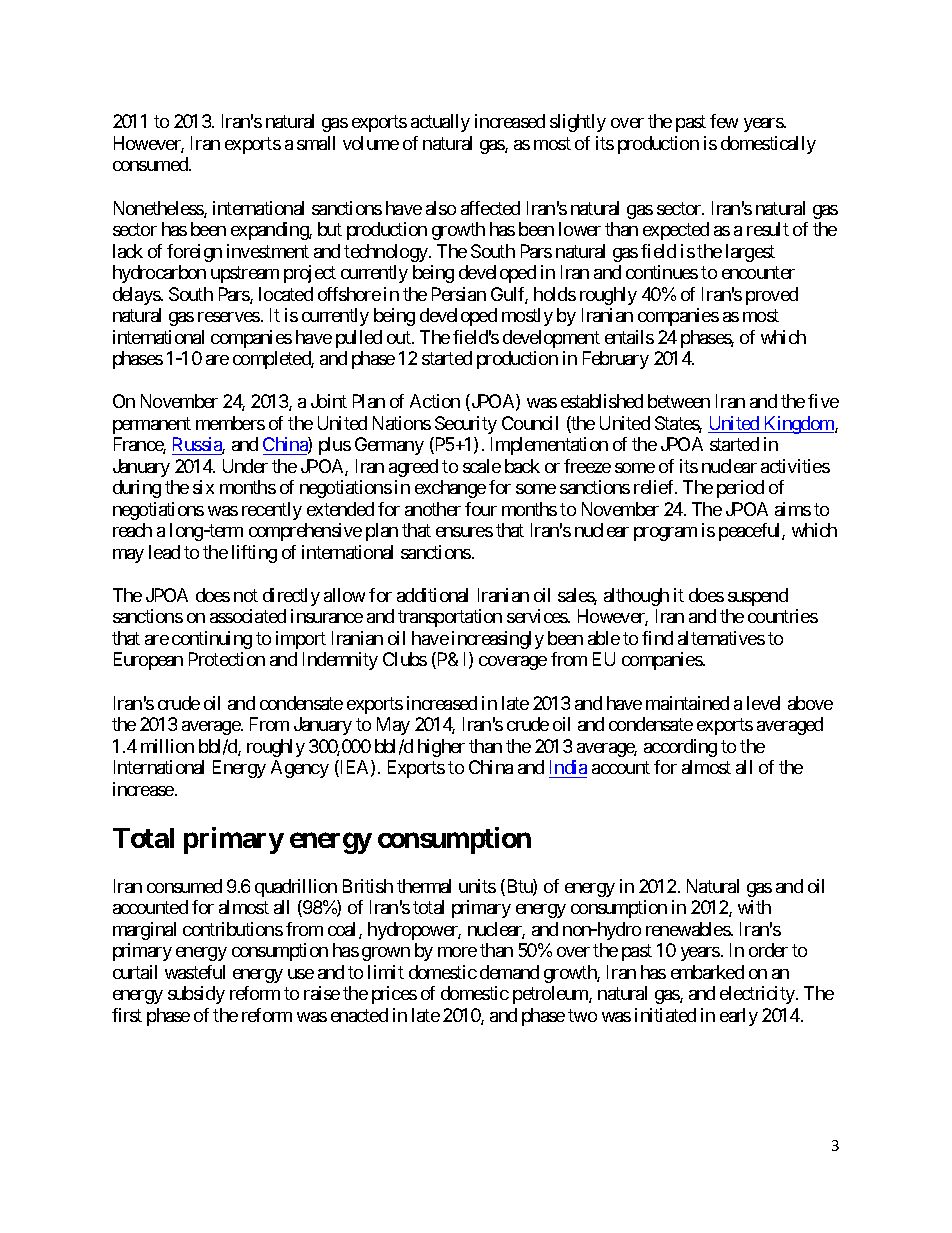 This screenshot has width=952, height=1233. I want to click on electricity, so click(758, 995).
